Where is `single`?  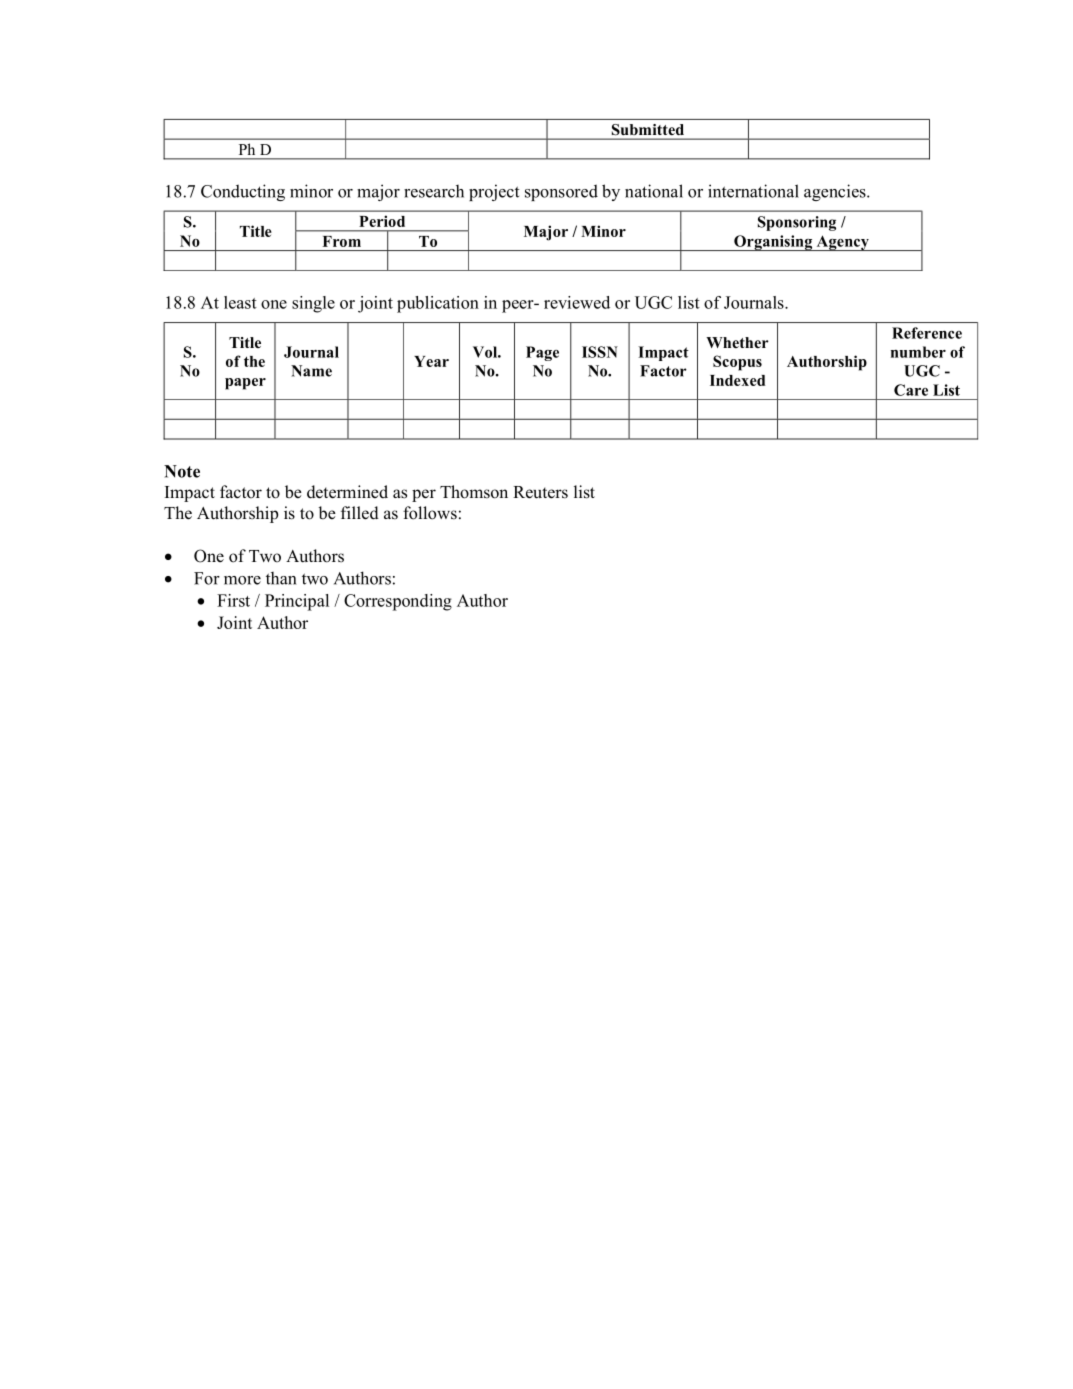
single is located at coordinates (313, 304).
